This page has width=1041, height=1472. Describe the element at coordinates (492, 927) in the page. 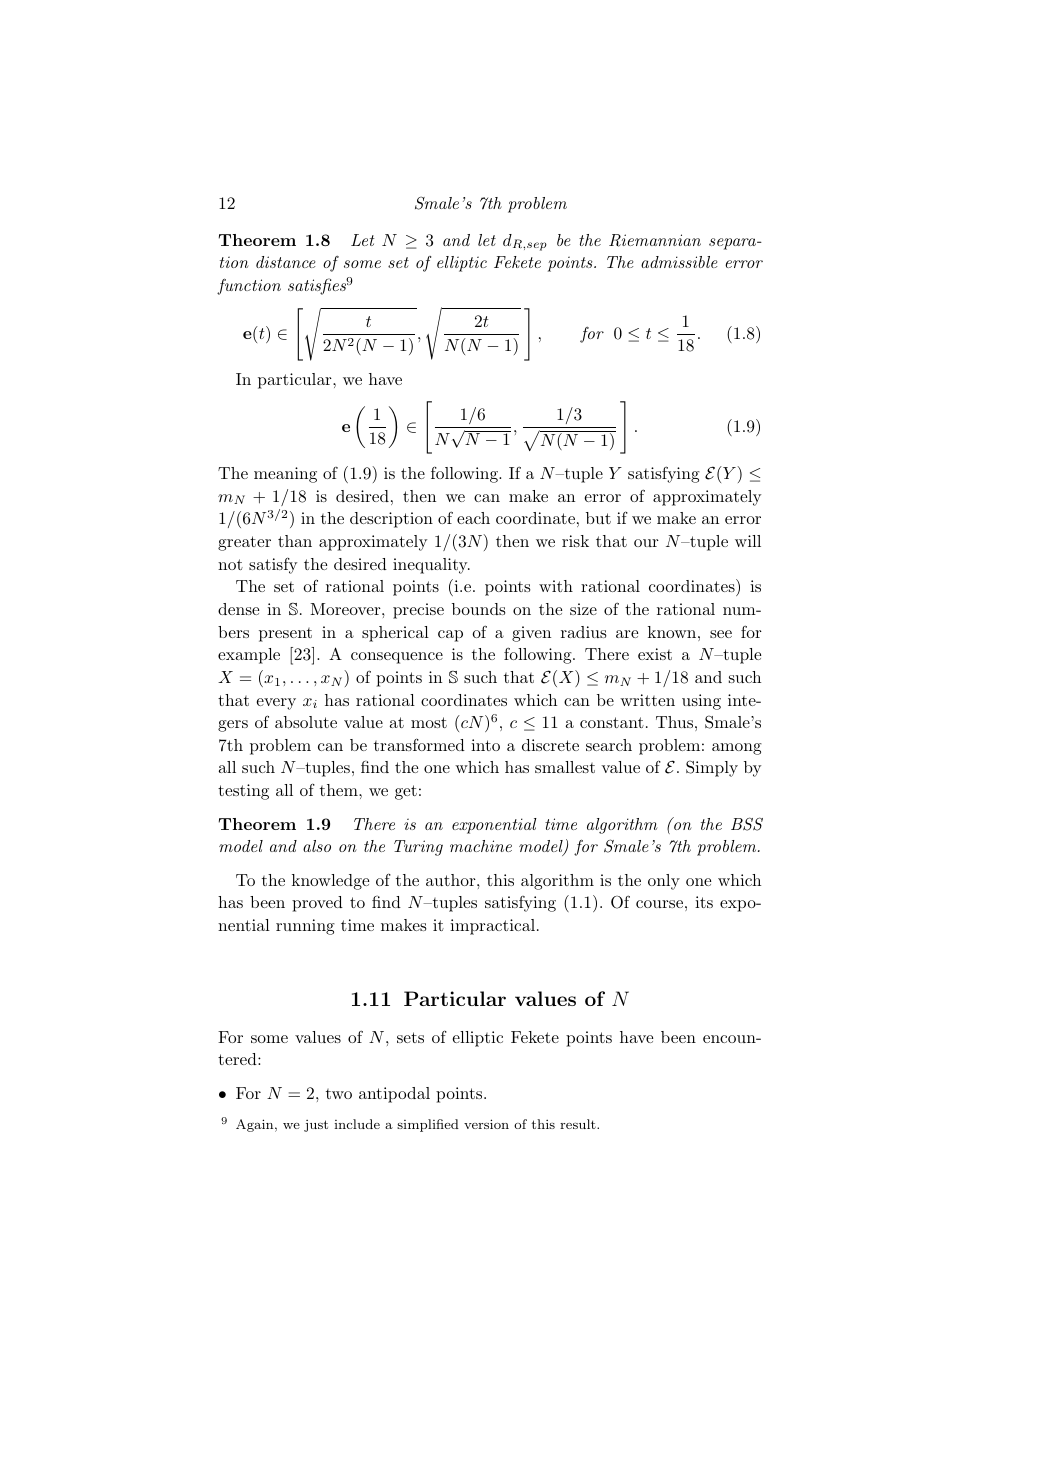

I see `impractical` at that location.
